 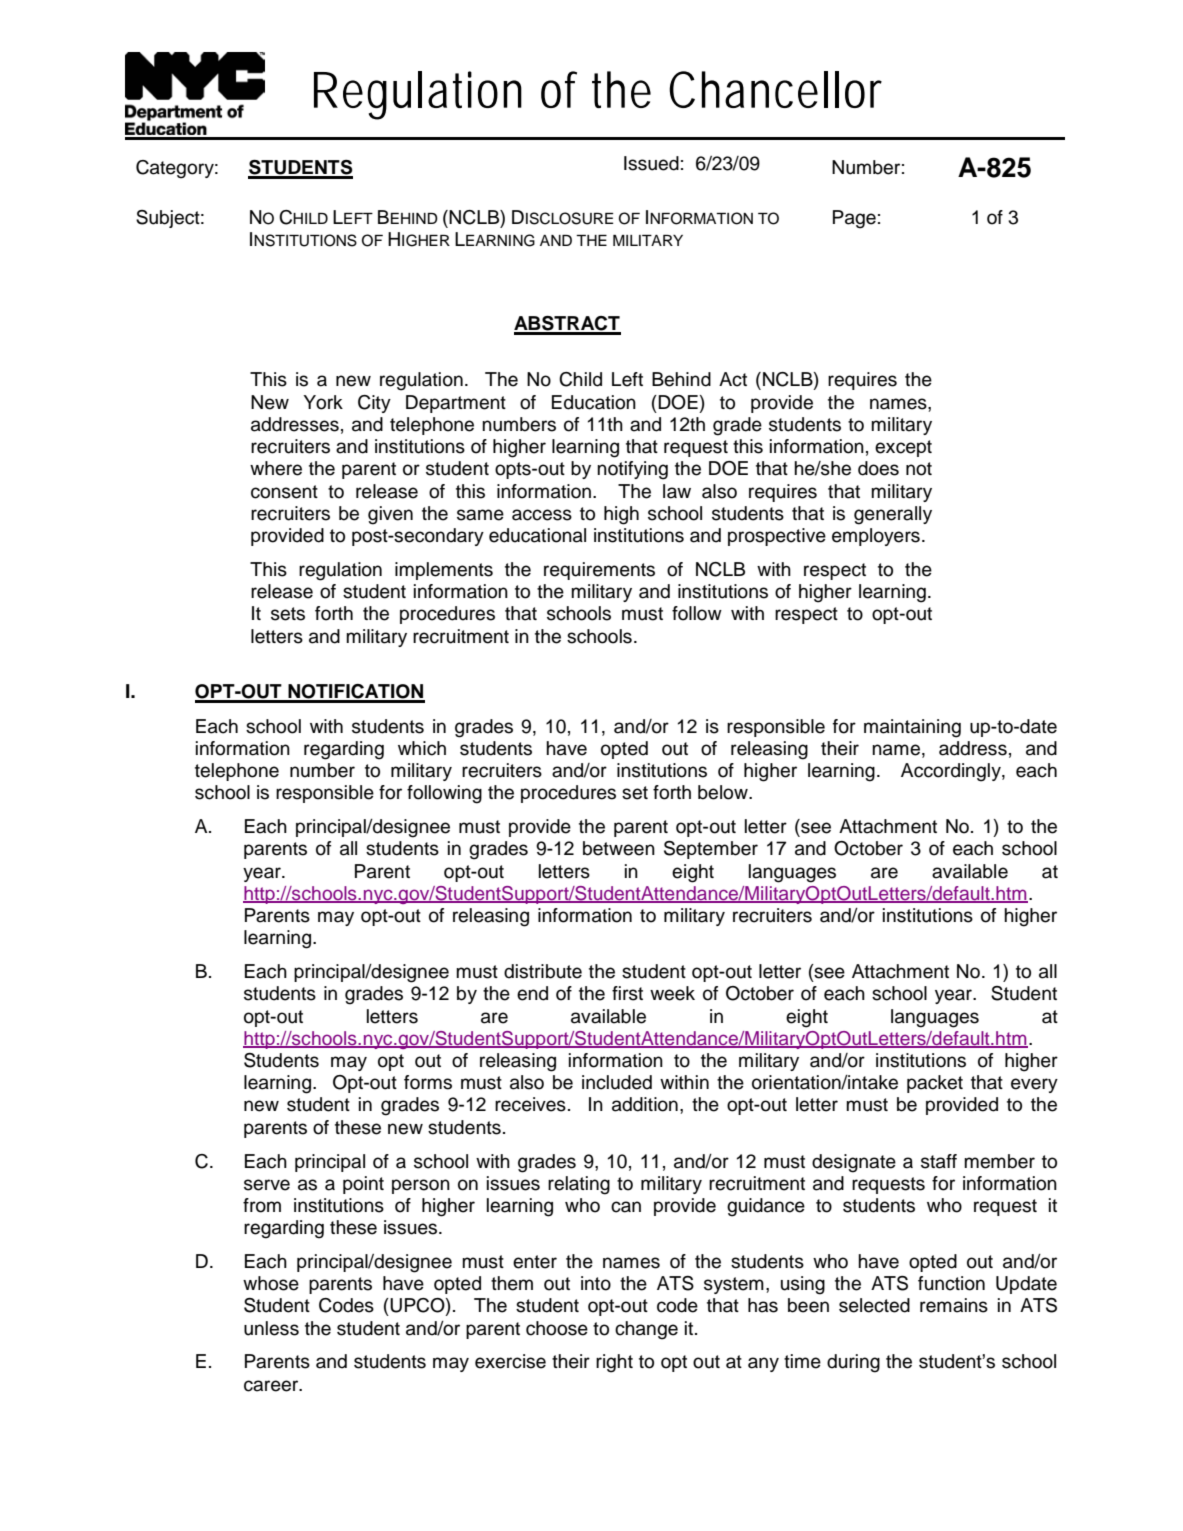 What do you see at coordinates (903, 448) in the page?
I see `except` at bounding box center [903, 448].
